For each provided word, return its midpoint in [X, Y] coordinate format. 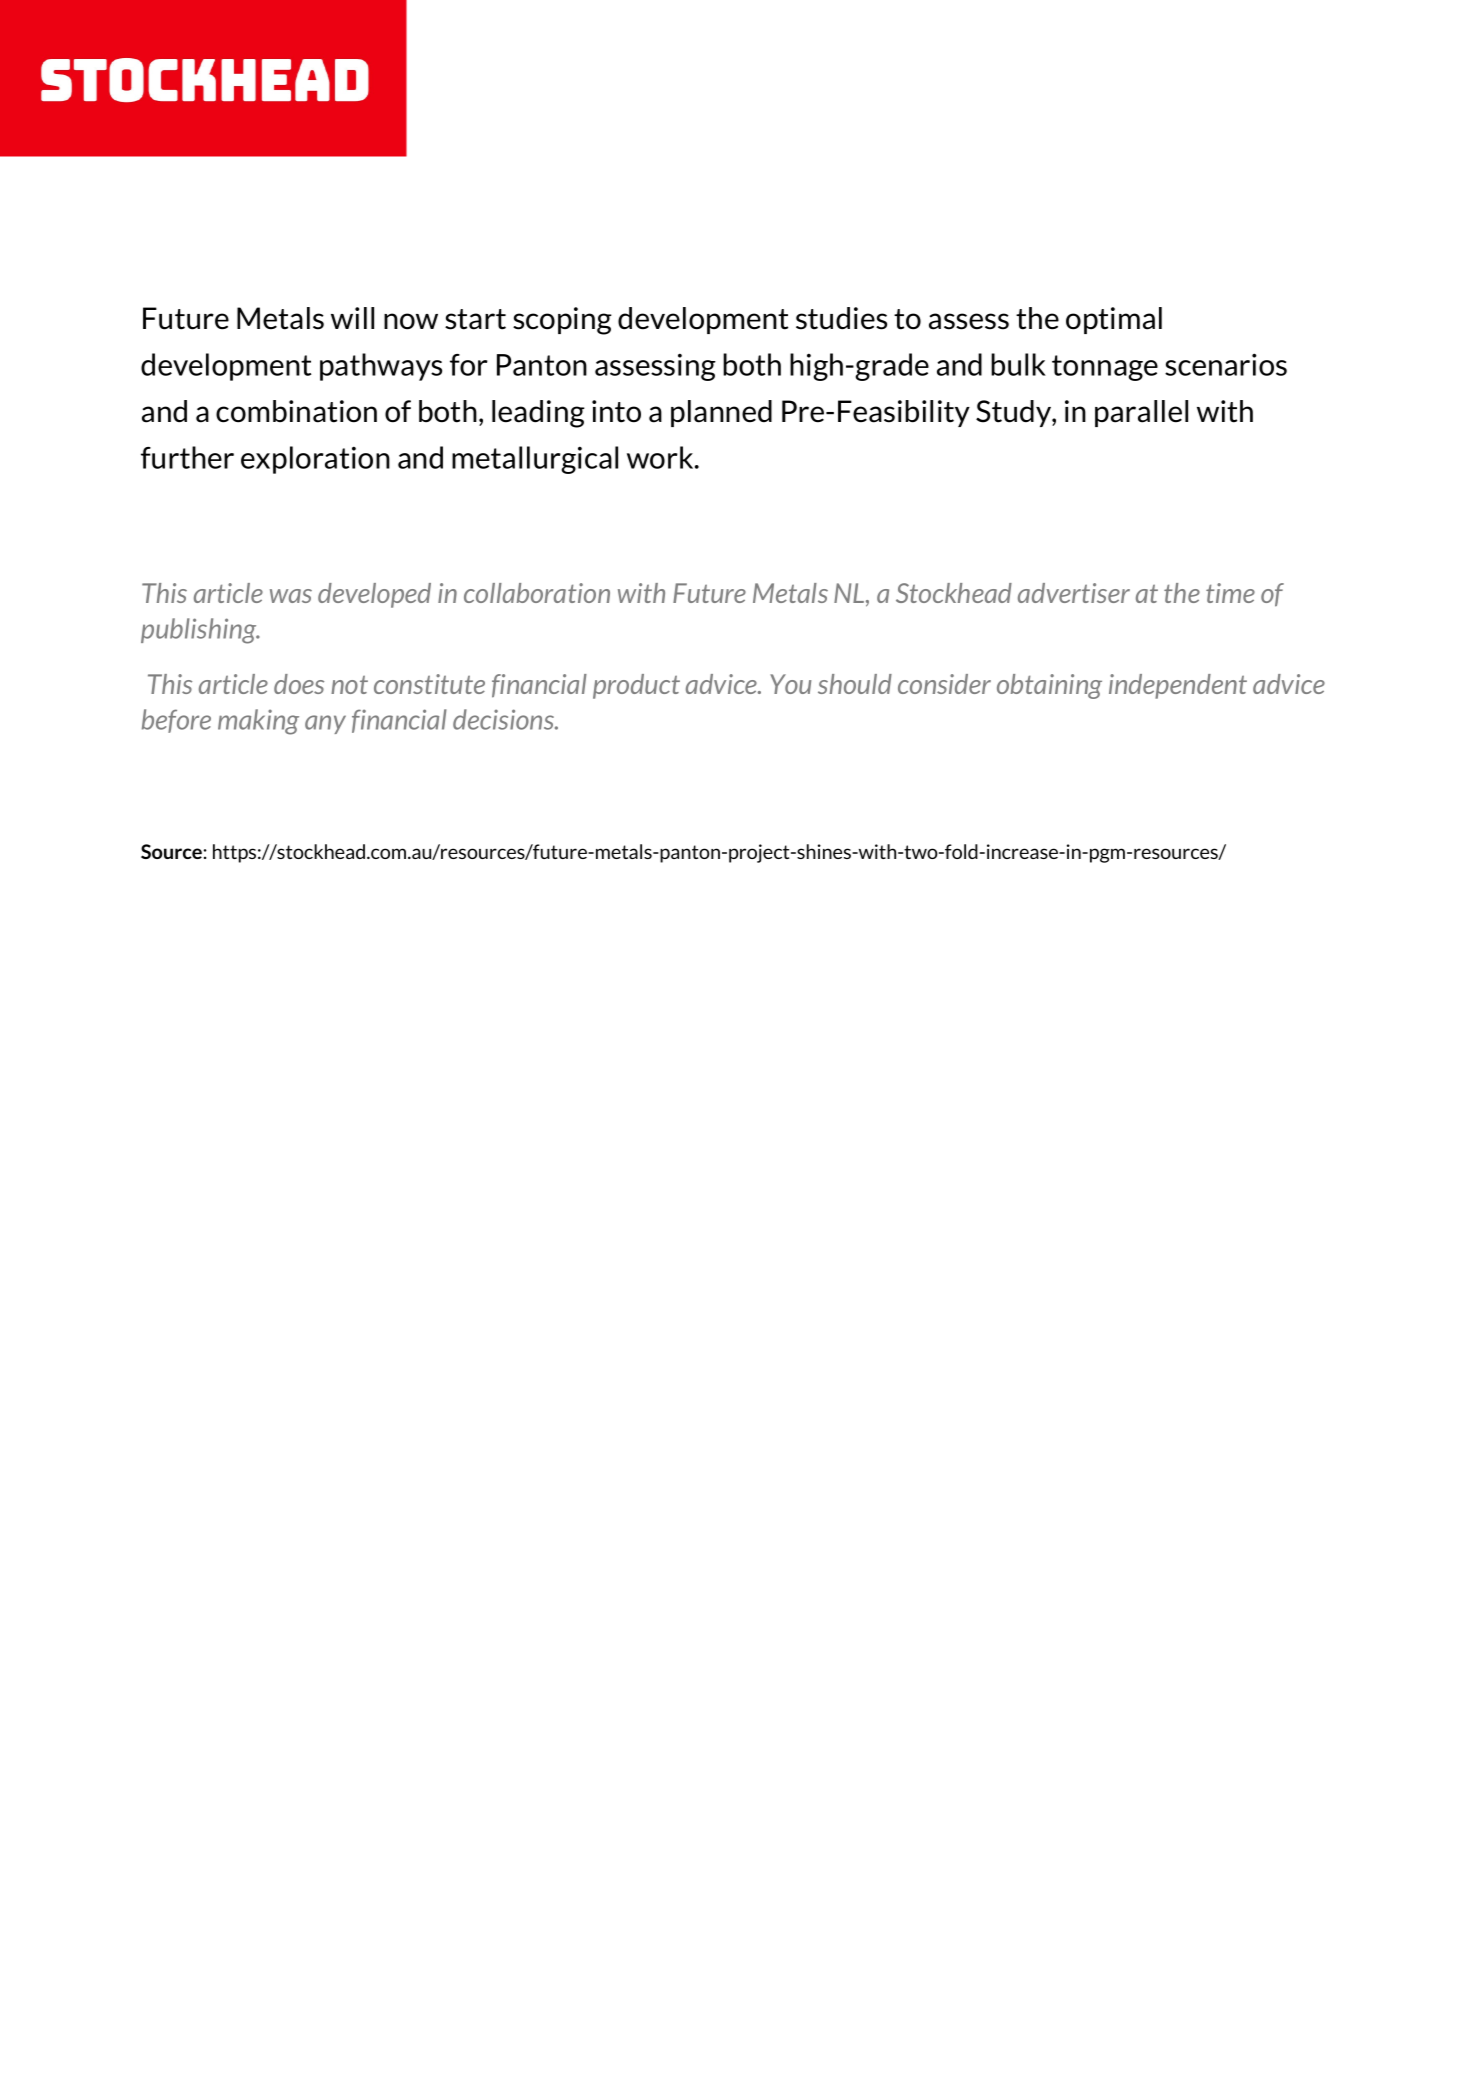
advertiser [1074, 593]
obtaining [1049, 686]
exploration [315, 460]
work [661, 457]
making [258, 722]
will [352, 318]
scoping [562, 321]
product [636, 686]
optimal [1114, 320]
